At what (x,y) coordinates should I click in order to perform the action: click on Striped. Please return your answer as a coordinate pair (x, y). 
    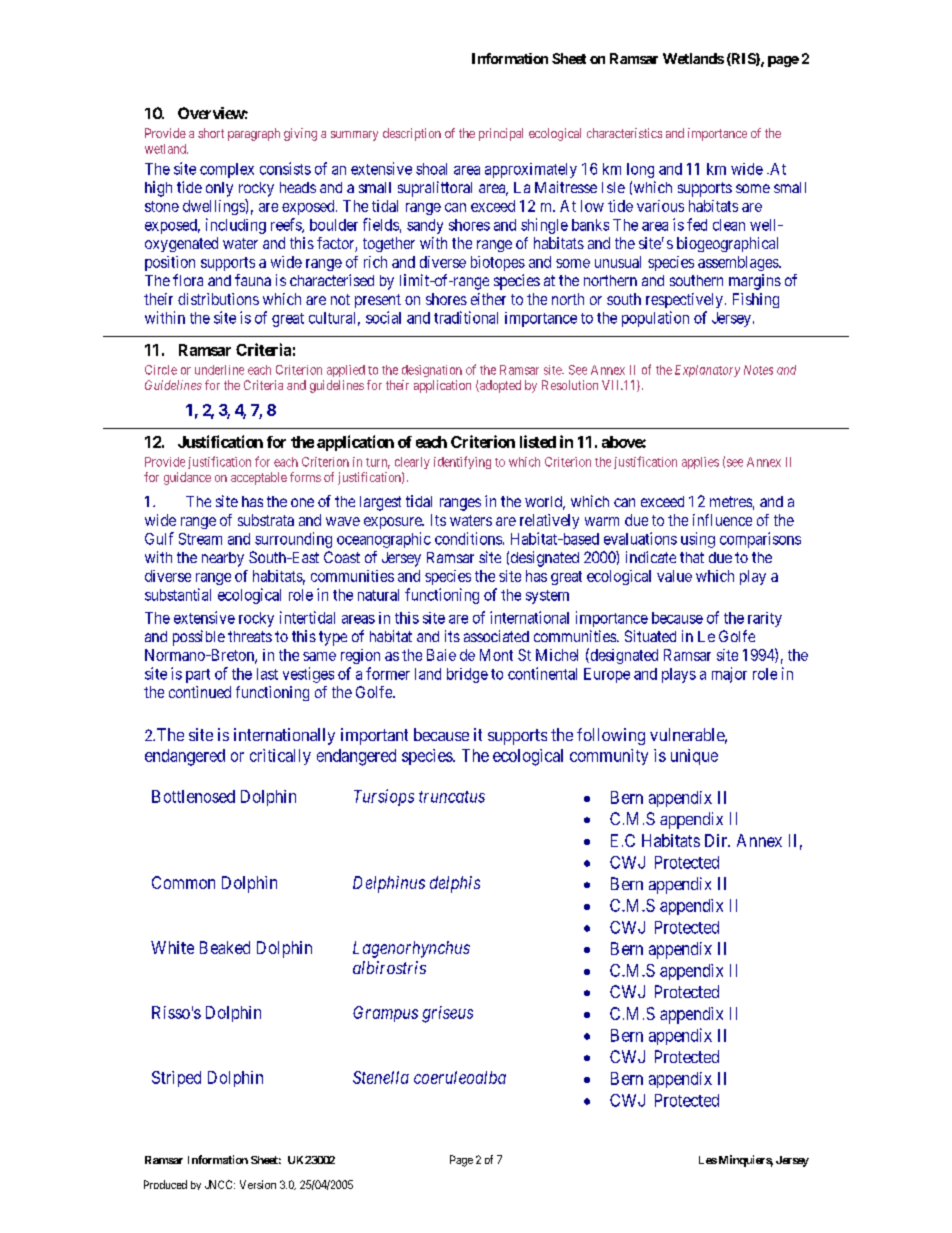
    Looking at the image, I should click on (176, 1079).
